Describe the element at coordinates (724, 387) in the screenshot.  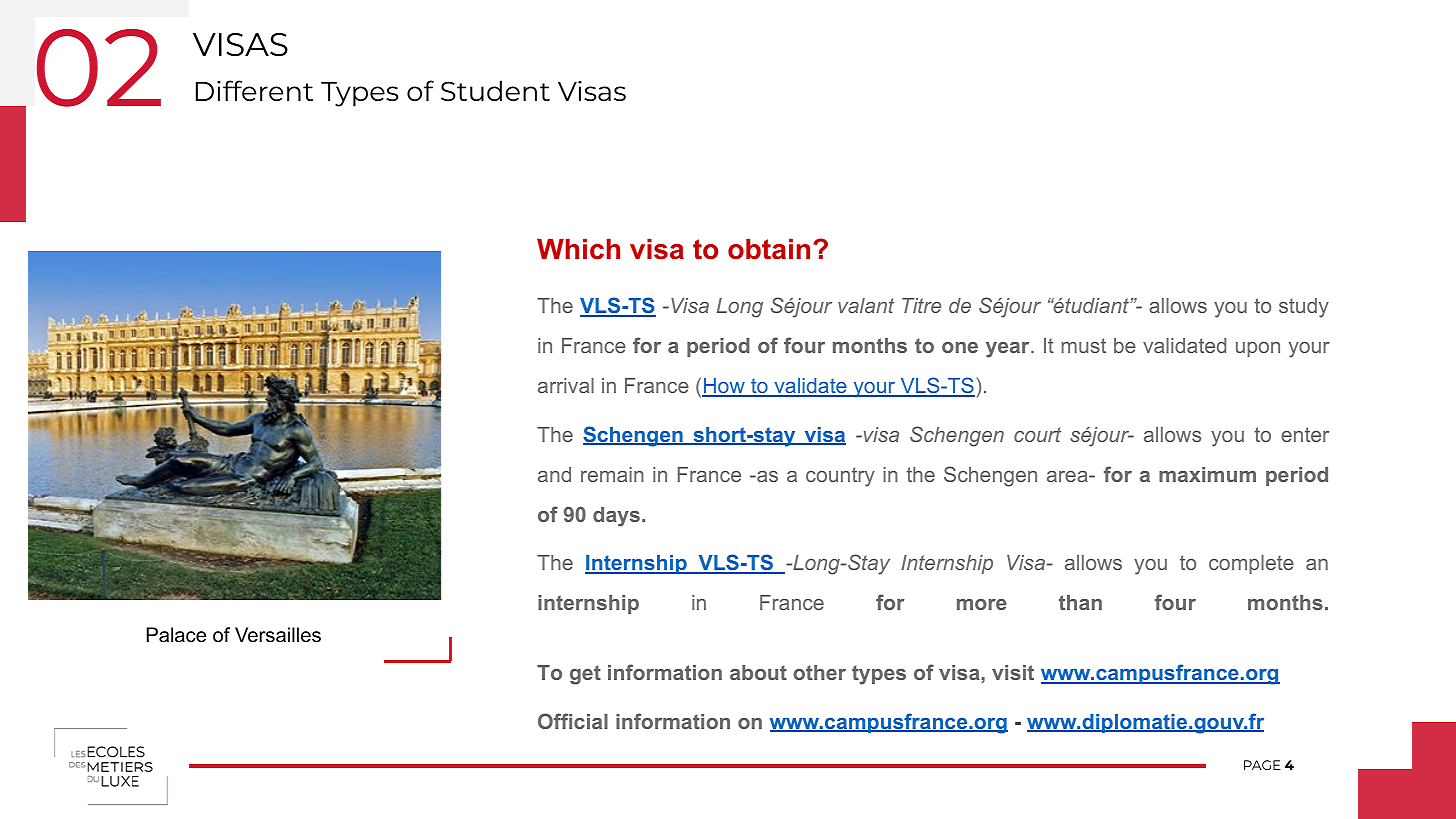
I see `How` at that location.
